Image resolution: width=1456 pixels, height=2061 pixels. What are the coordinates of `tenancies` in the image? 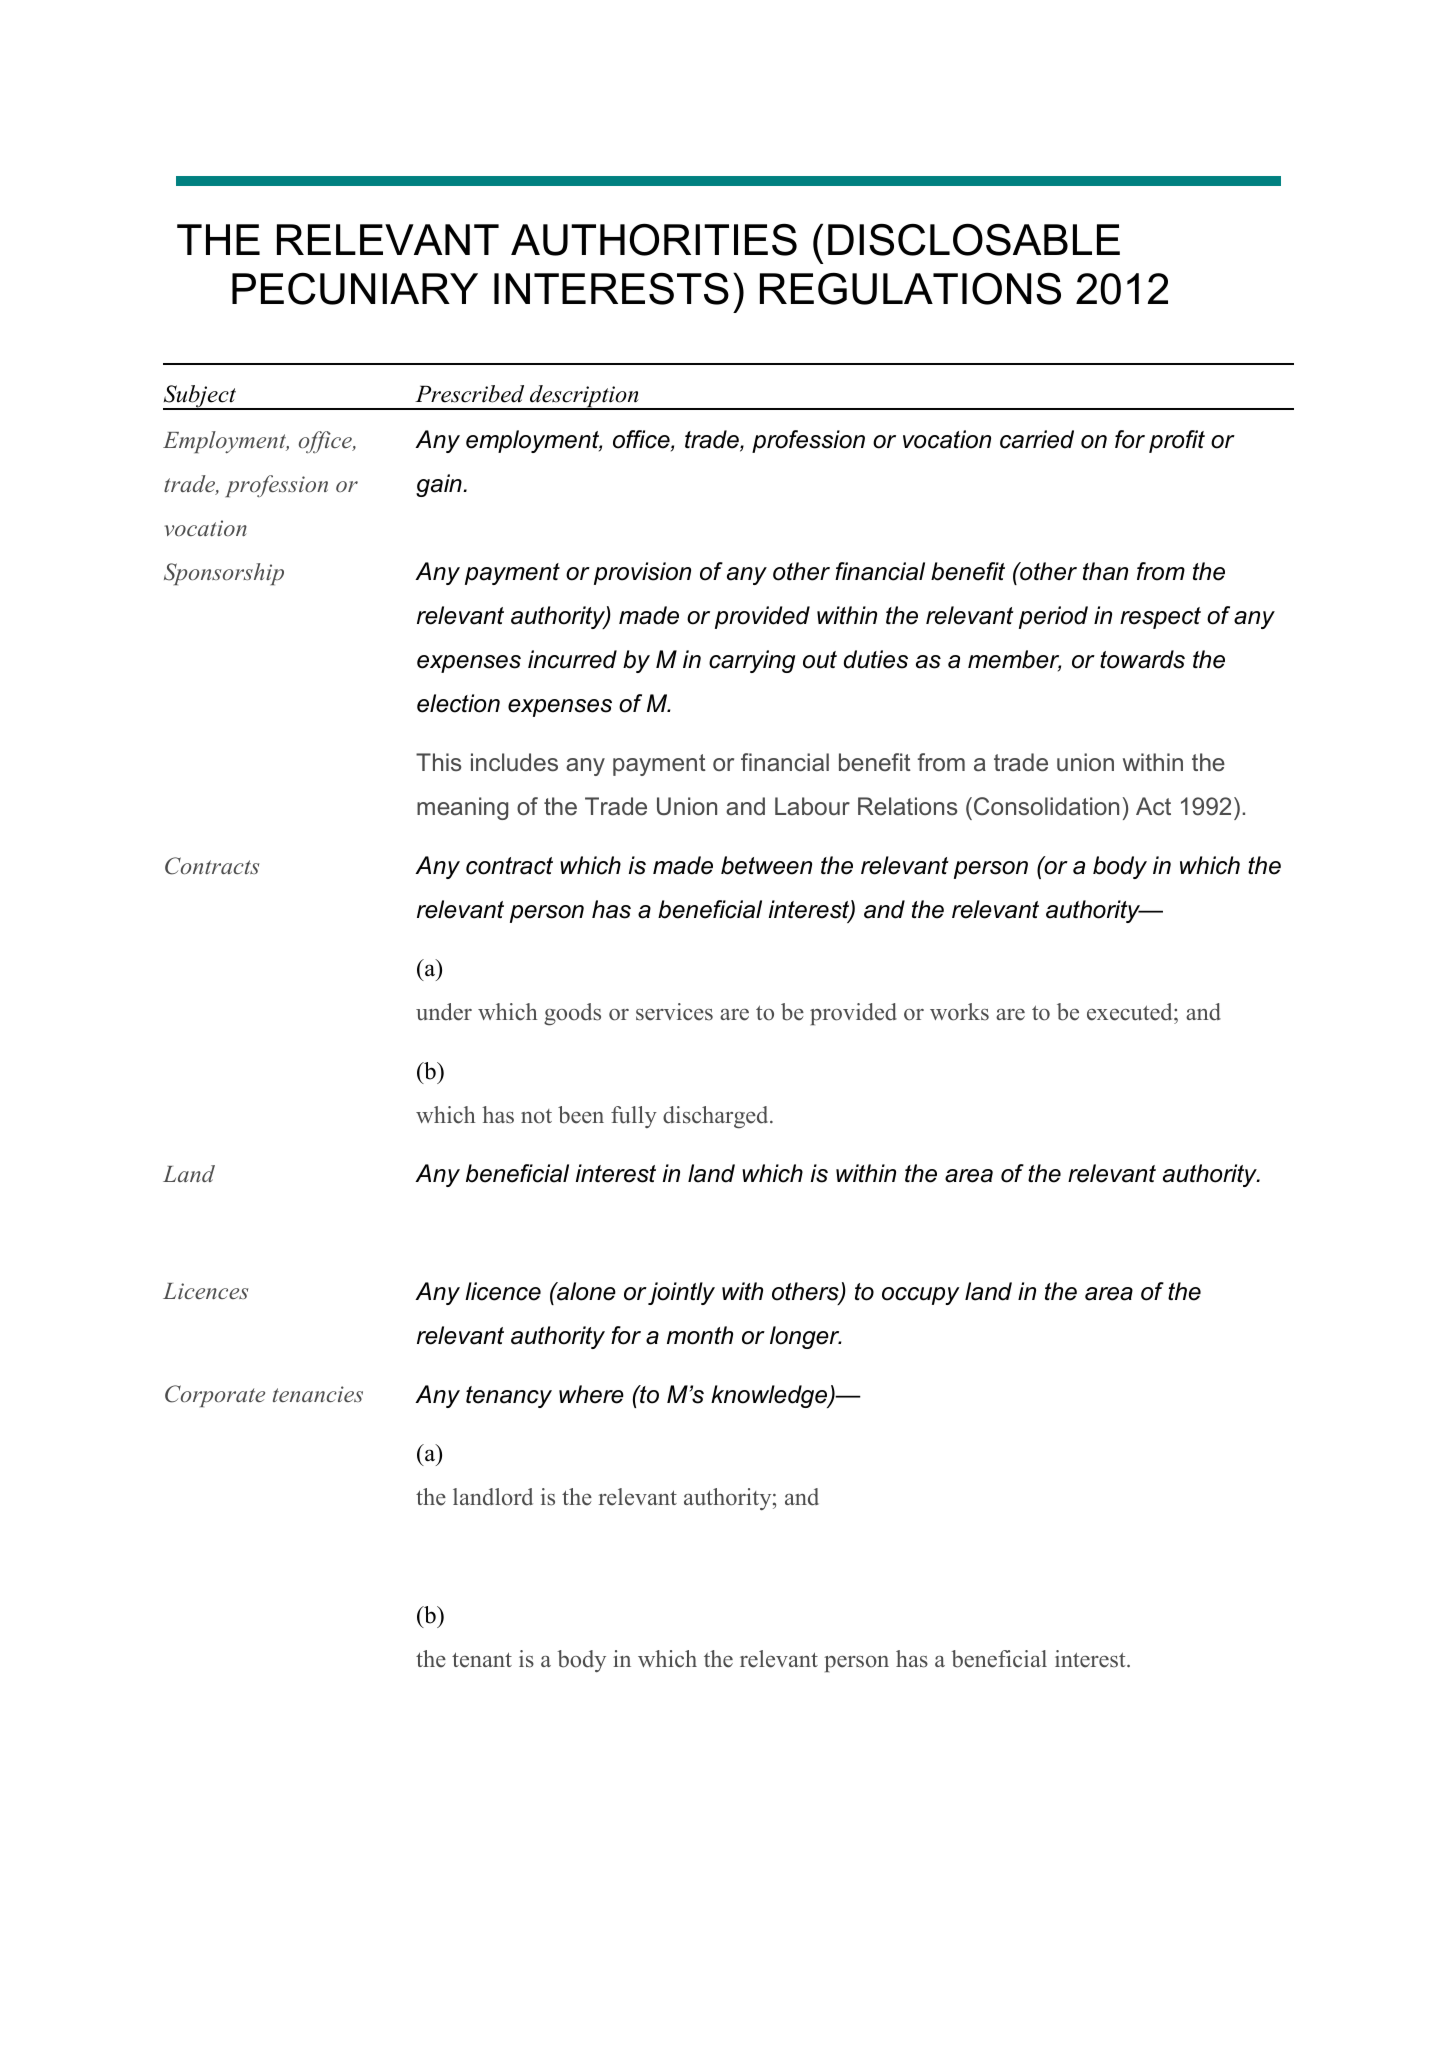 It's located at (318, 1394).
